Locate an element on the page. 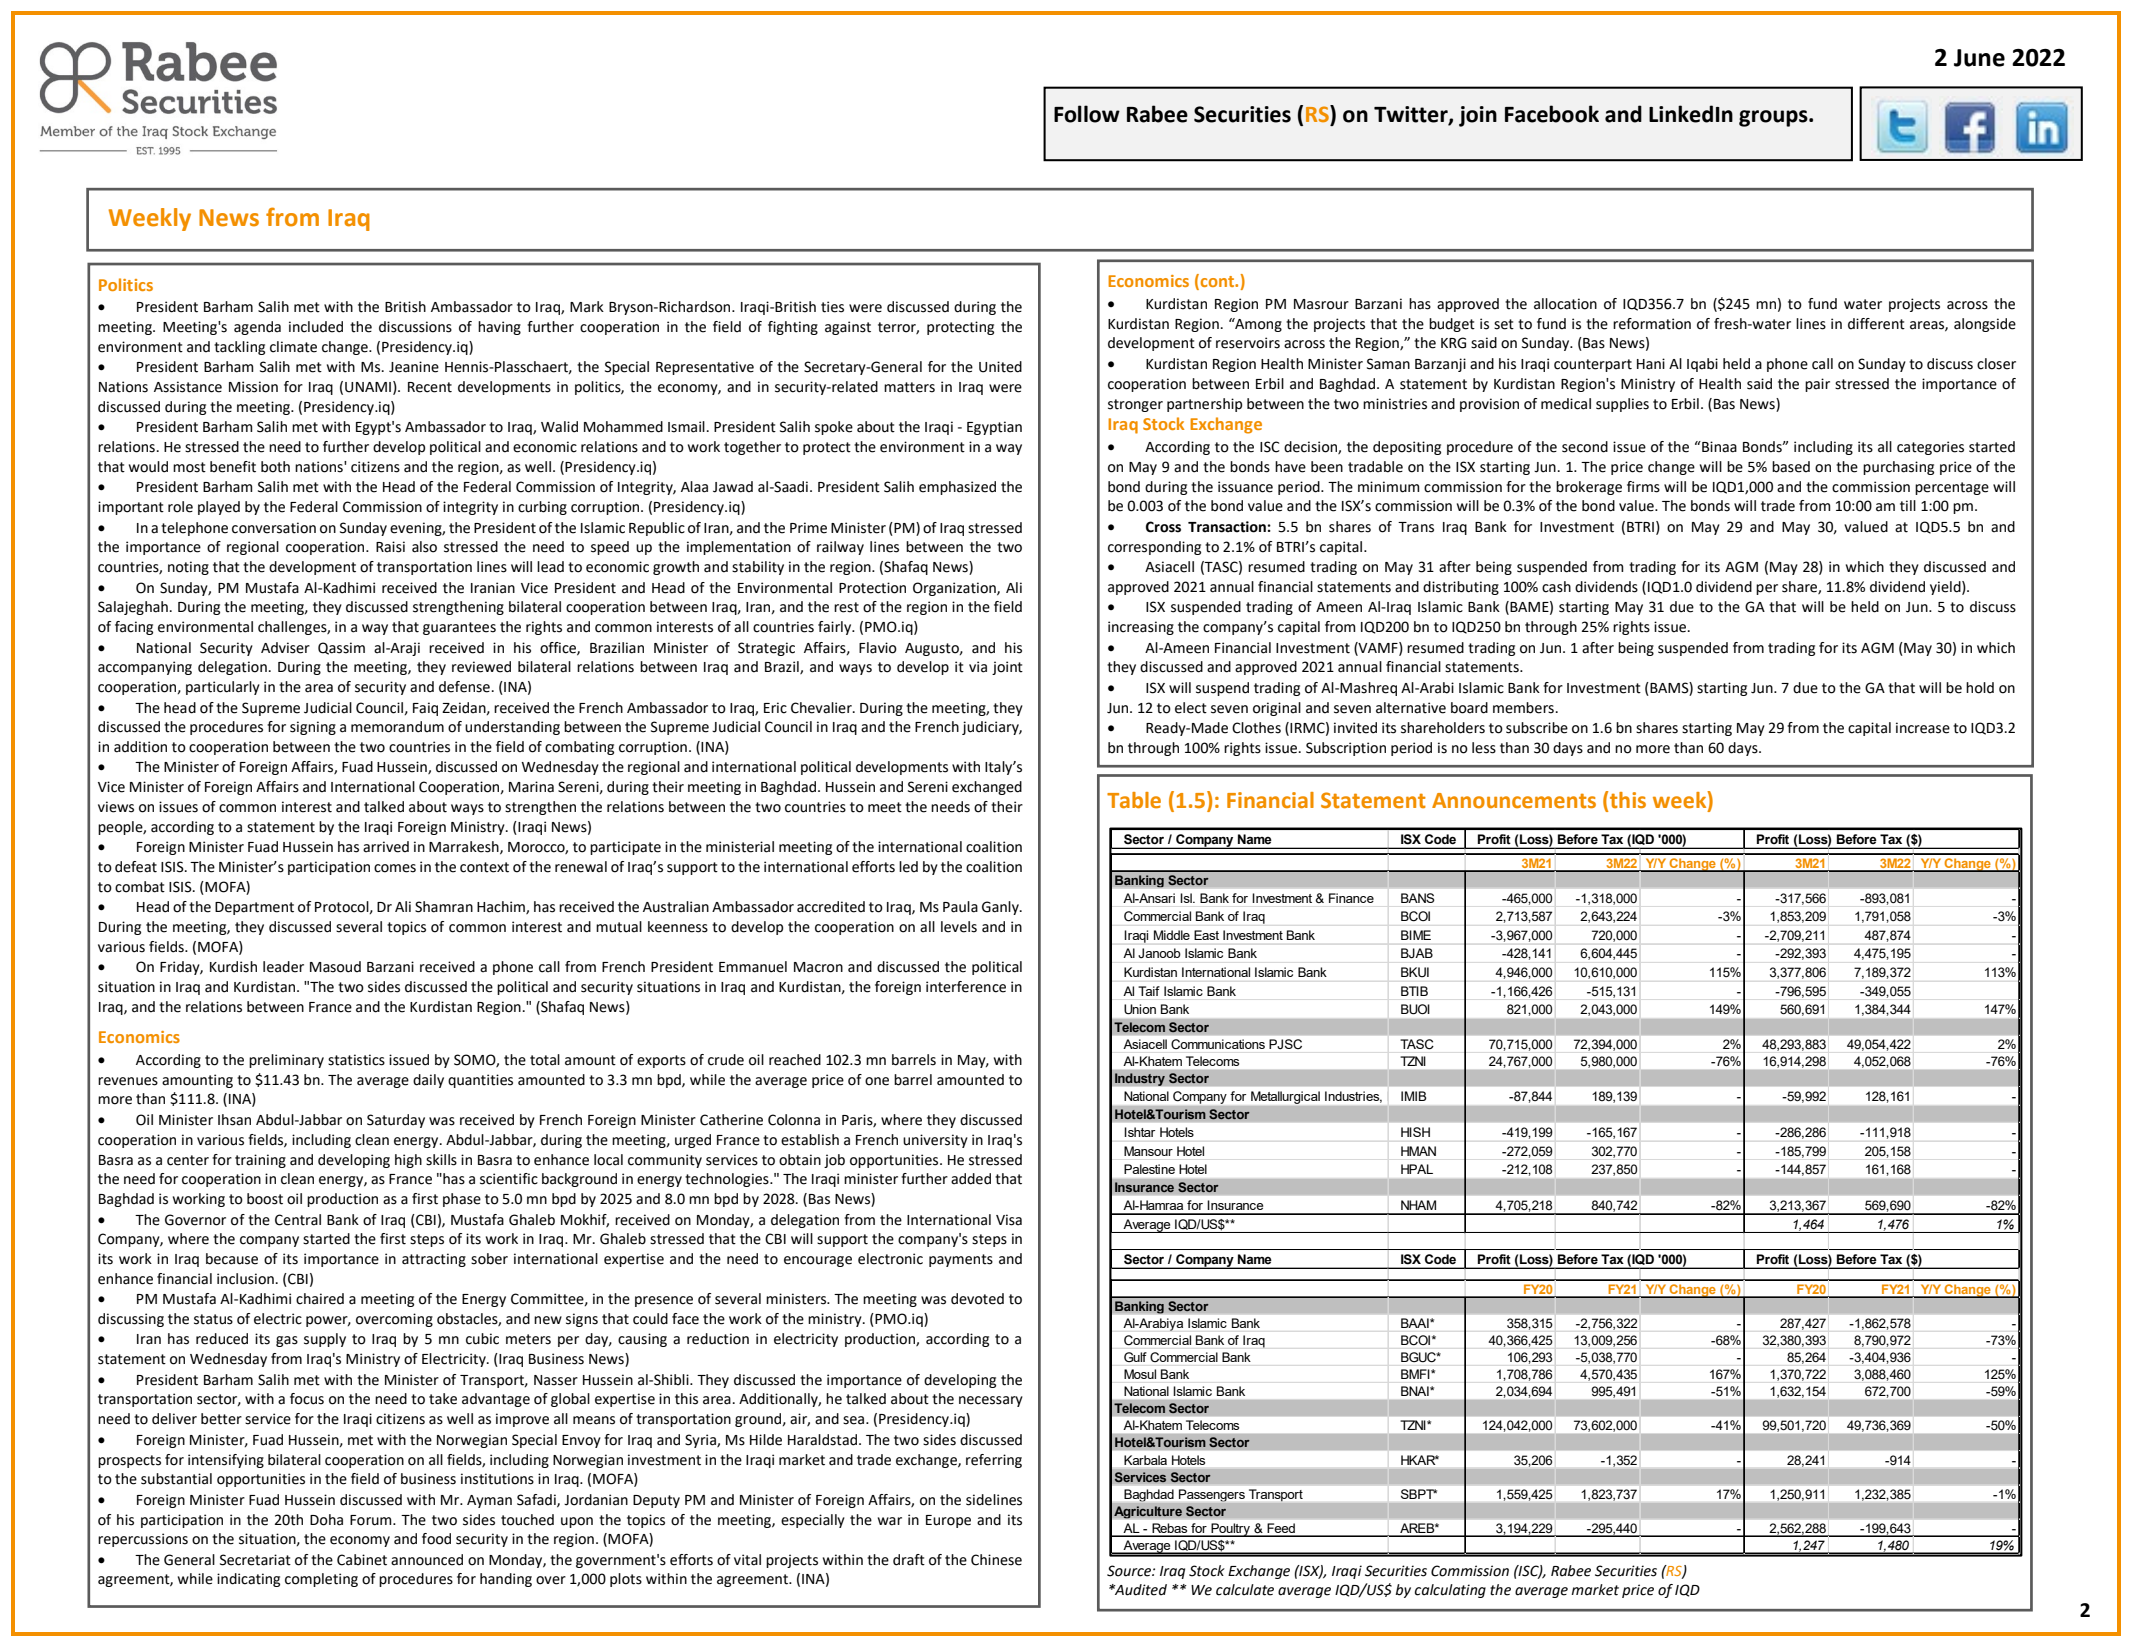 Image resolution: width=2132 pixels, height=1647 pixels. Doha is located at coordinates (326, 1520).
